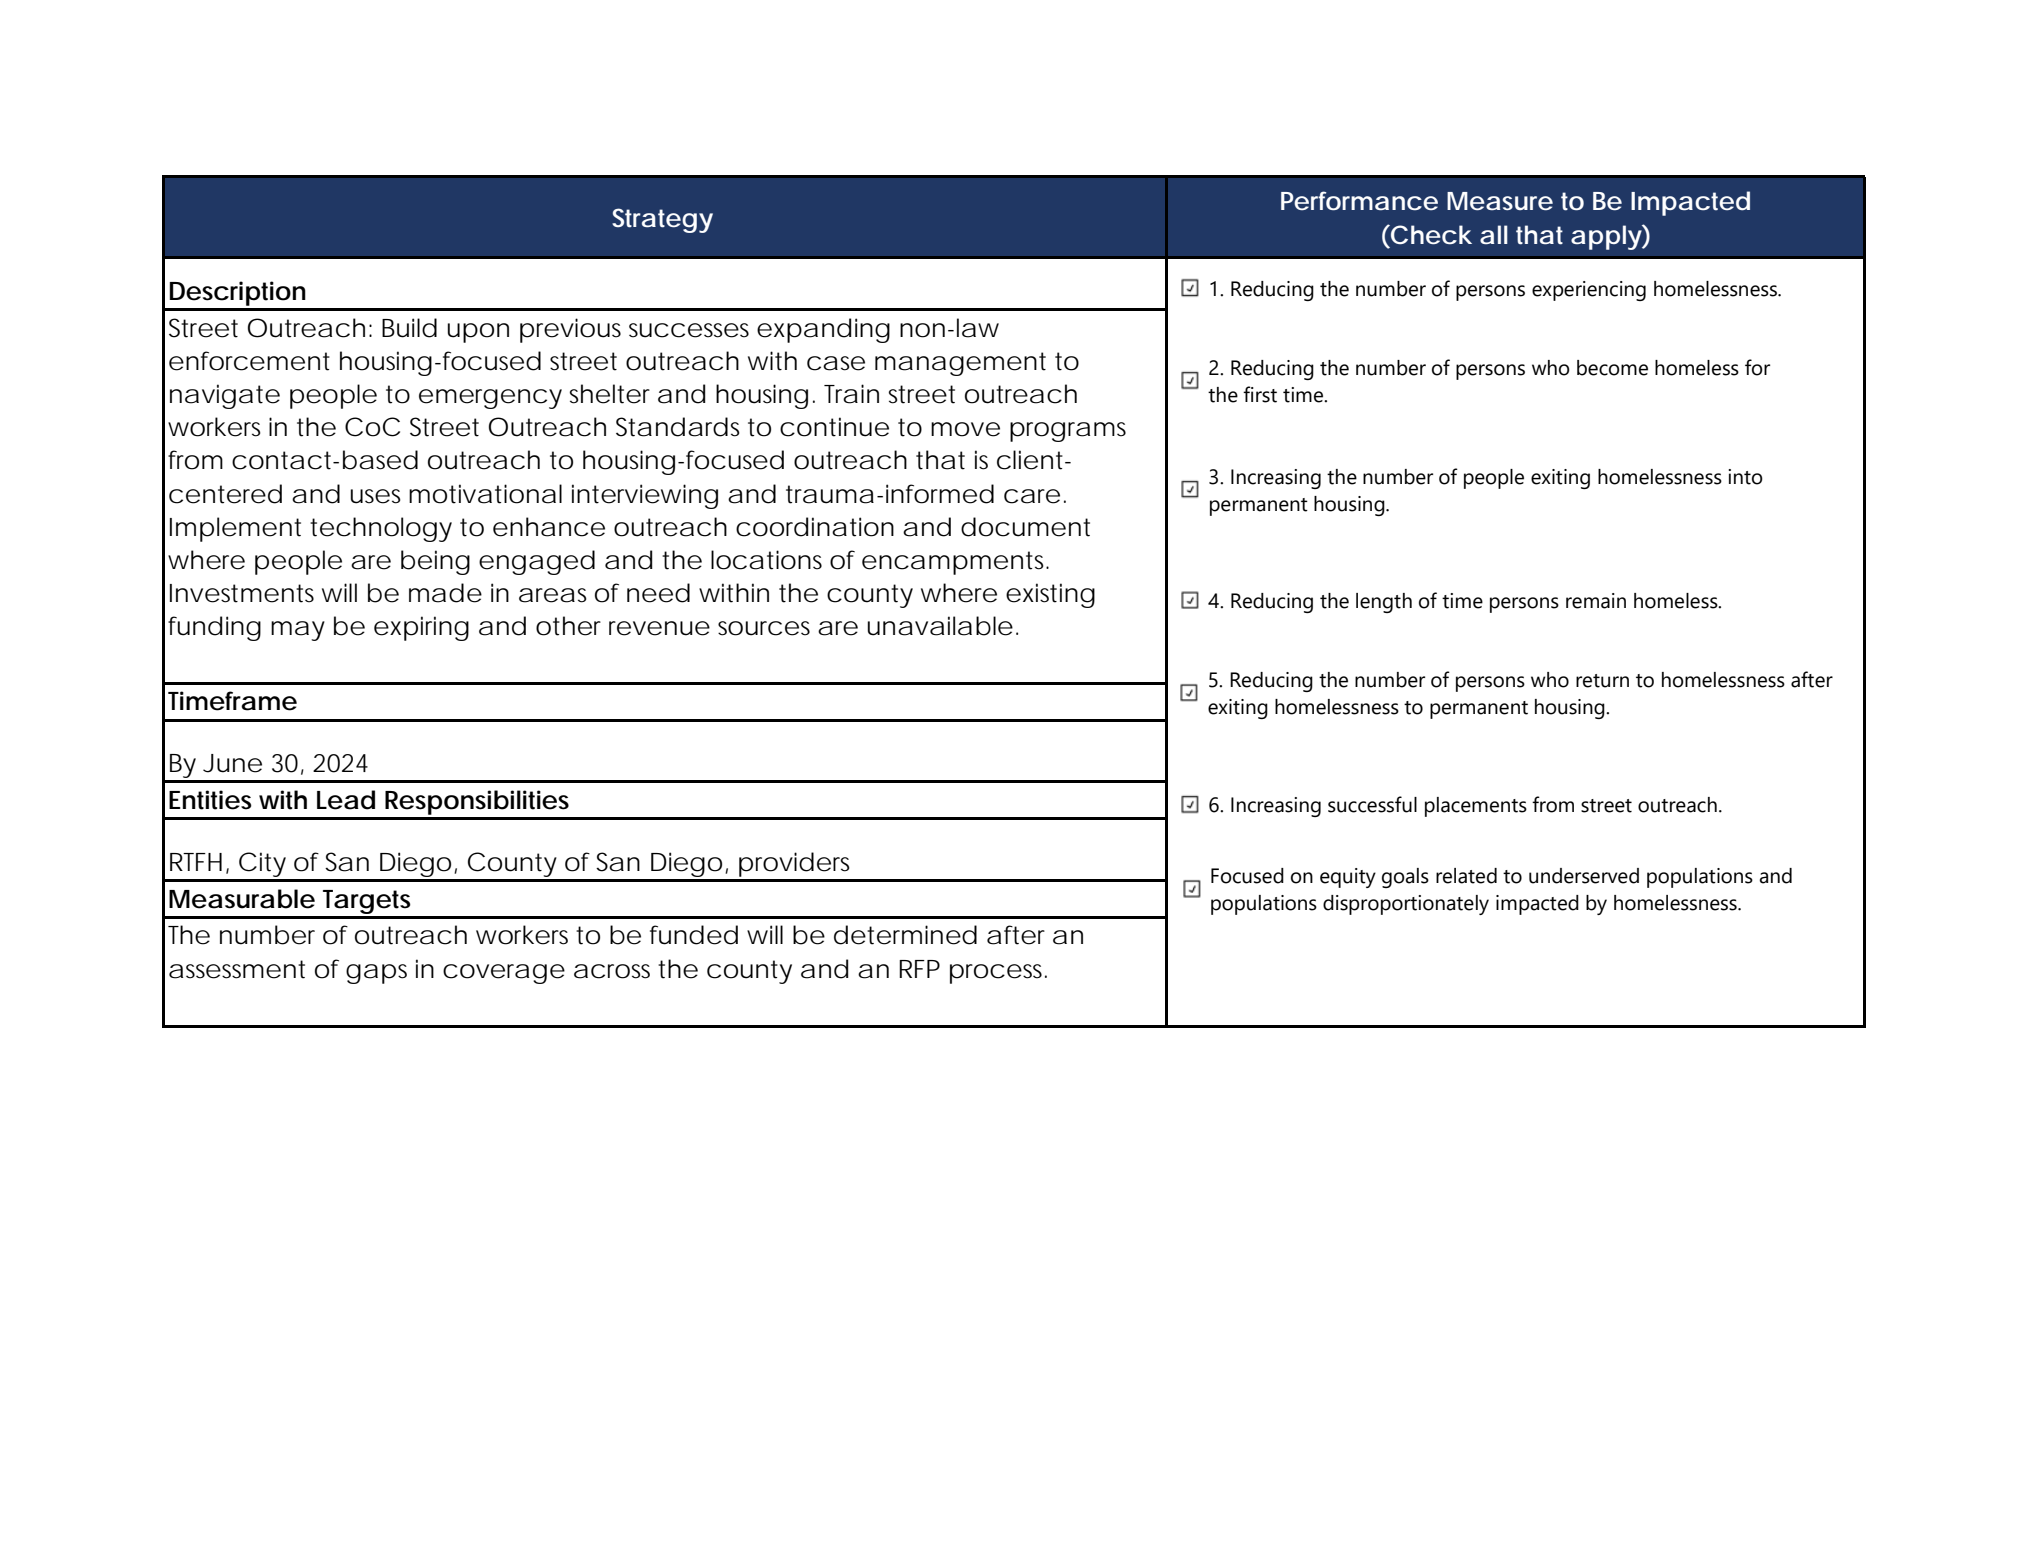 This screenshot has height=1568, width=2029. Describe the element at coordinates (1406, 905) in the screenshot. I see `disproportionately` at that location.
